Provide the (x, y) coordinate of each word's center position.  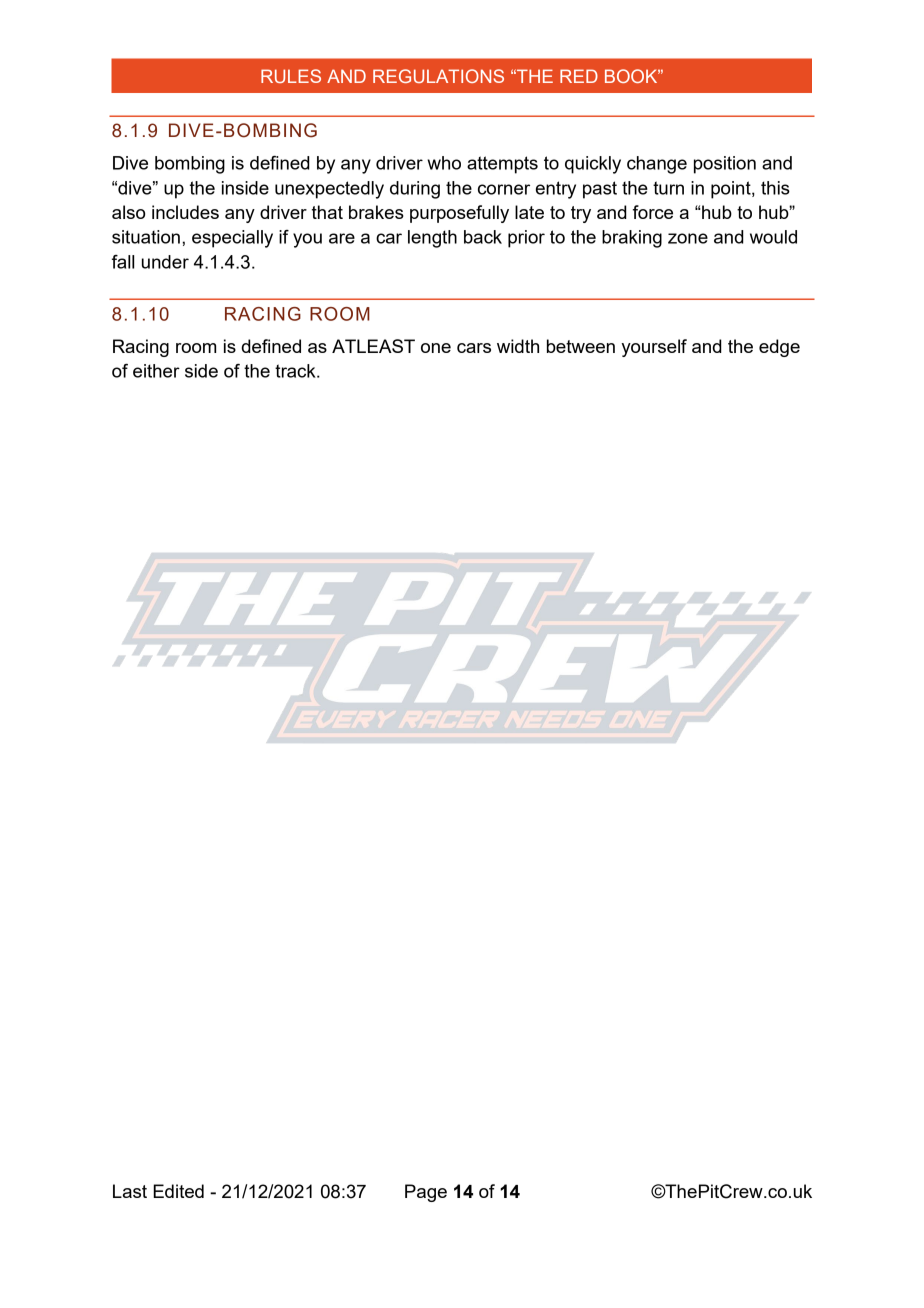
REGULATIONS (438, 76)
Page (426, 1193)
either (156, 371)
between (581, 346)
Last (130, 1191)
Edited (178, 1191)
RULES (291, 76)
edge (779, 348)
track (296, 371)
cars (474, 348)
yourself (654, 348)
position (725, 165)
